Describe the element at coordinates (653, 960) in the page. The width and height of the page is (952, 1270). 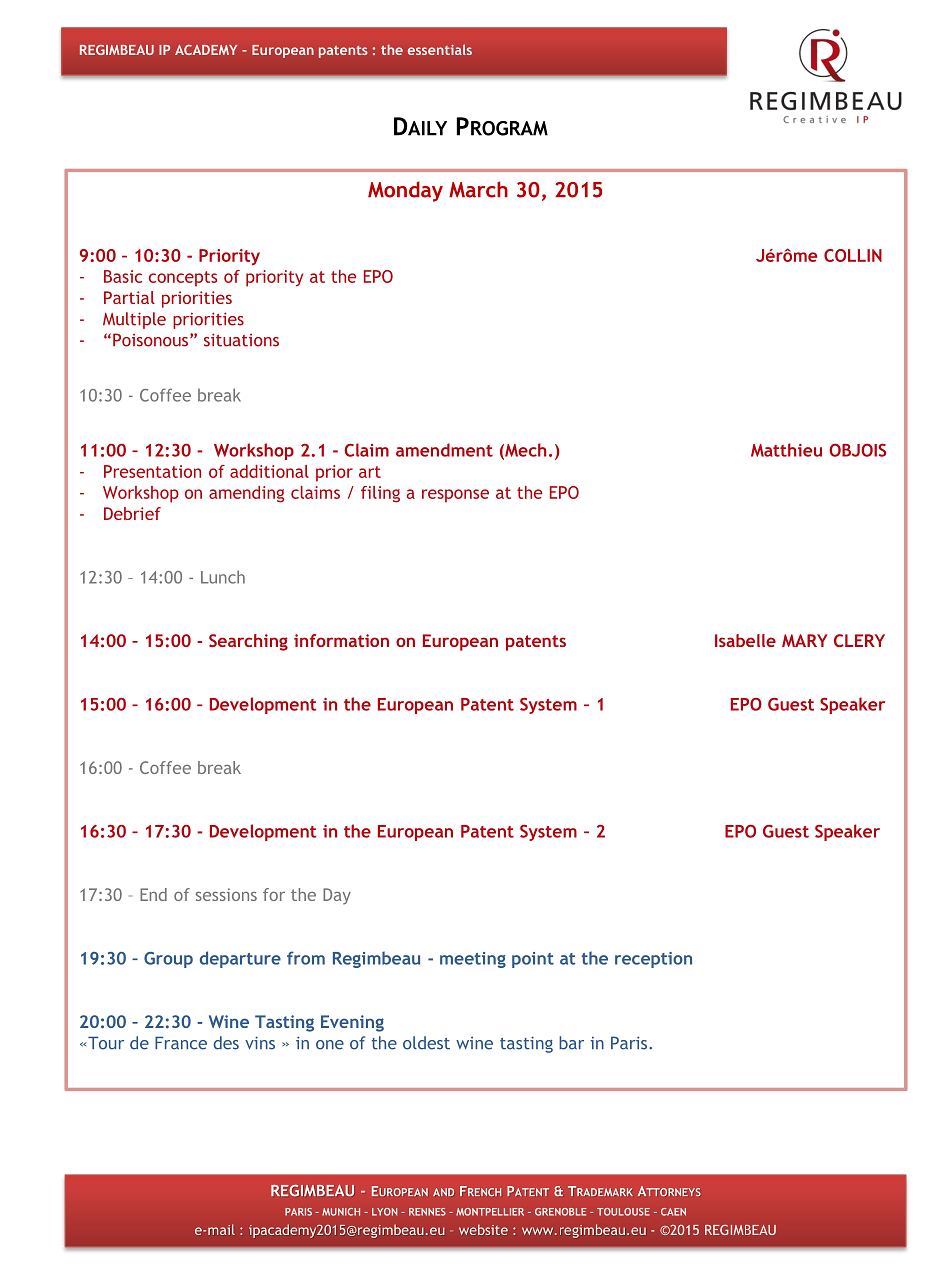
I see `reception` at that location.
